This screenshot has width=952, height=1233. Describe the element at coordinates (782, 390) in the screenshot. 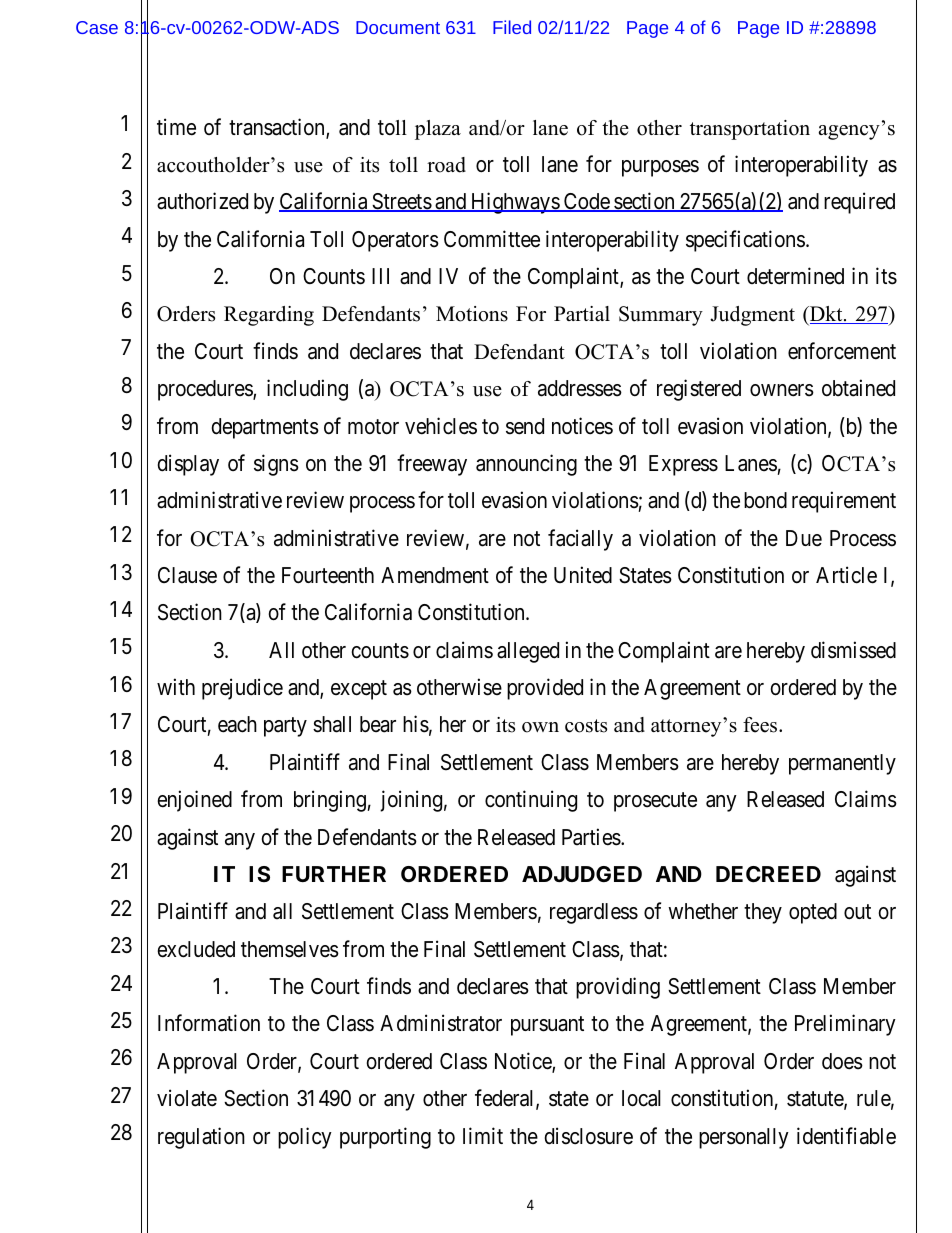

I see `owners` at that location.
